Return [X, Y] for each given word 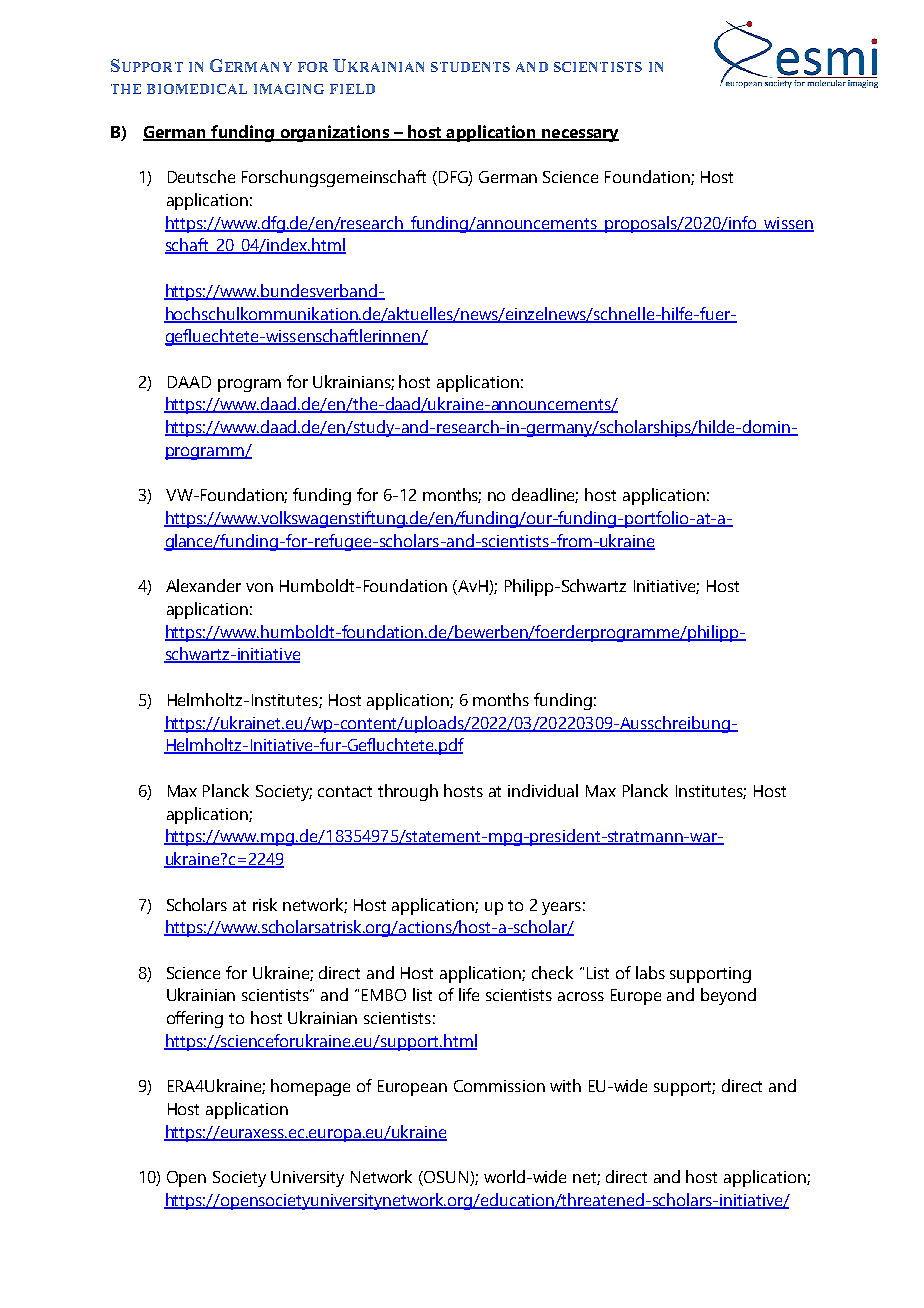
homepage [310, 1087]
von [259, 587]
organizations [334, 133]
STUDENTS [470, 67]
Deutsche [201, 176]
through [408, 792]
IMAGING [289, 89]
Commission [499, 1086]
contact [345, 791]
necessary [579, 135]
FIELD [352, 89]
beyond [728, 996]
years [561, 908]
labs [650, 972]
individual [543, 790]
